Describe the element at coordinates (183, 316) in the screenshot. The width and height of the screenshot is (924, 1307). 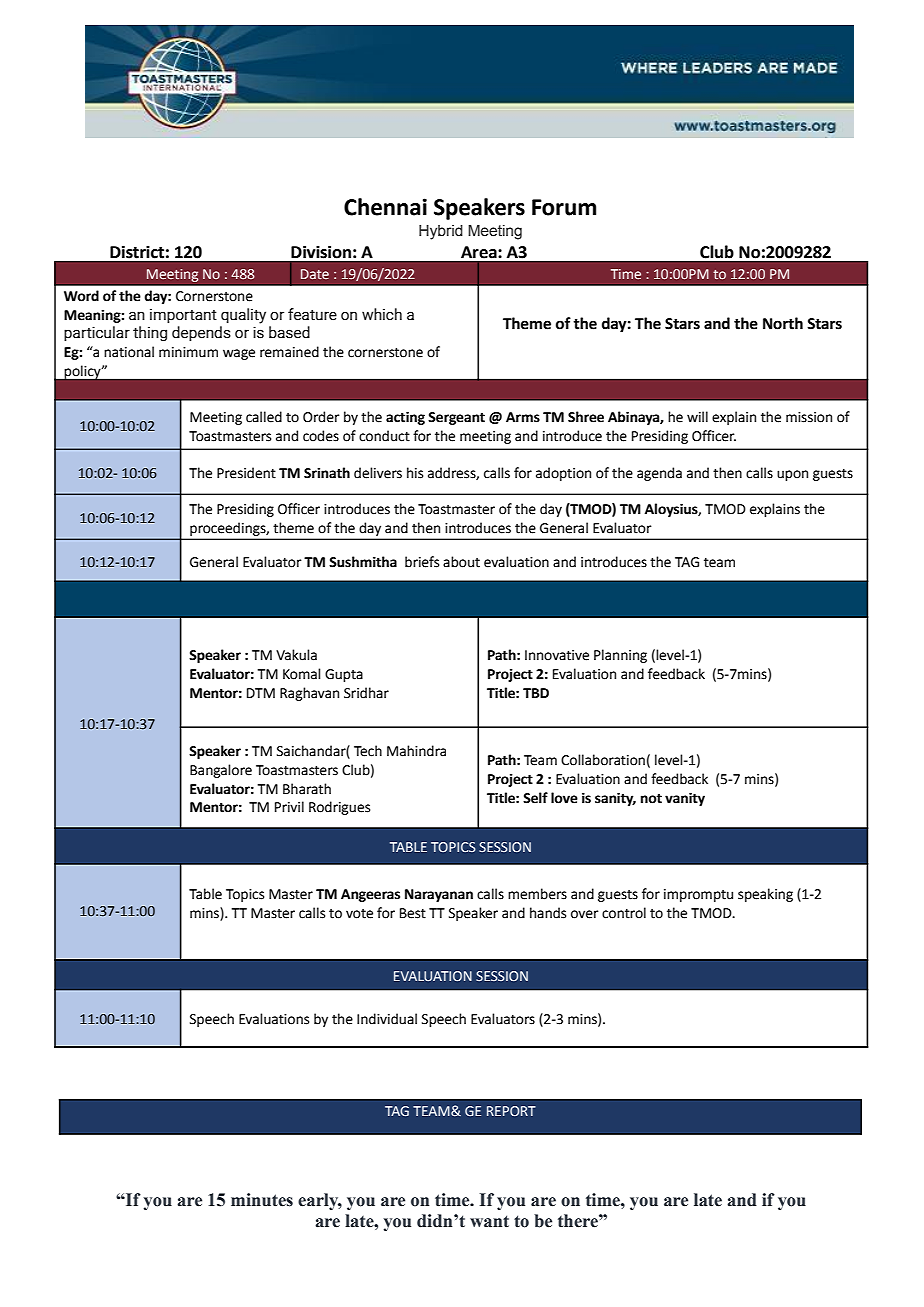
I see `important` at that location.
